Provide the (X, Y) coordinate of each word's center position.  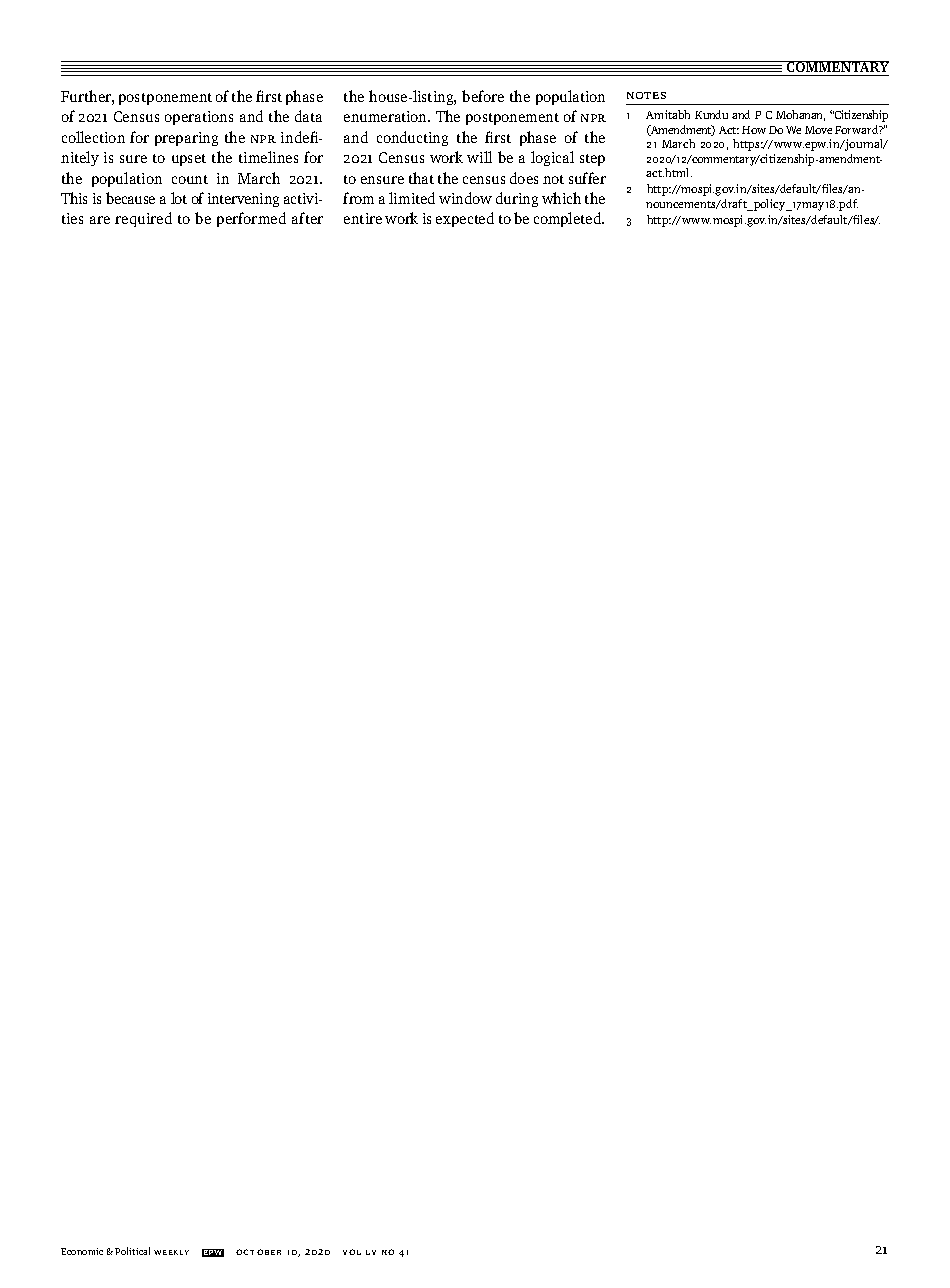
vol (352, 1252)
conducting (412, 138)
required (143, 219)
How (754, 130)
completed (569, 219)
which (561, 198)
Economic (82, 1251)
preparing (186, 139)
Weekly (171, 1252)
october (258, 1252)
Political (132, 1251)
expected (465, 219)
